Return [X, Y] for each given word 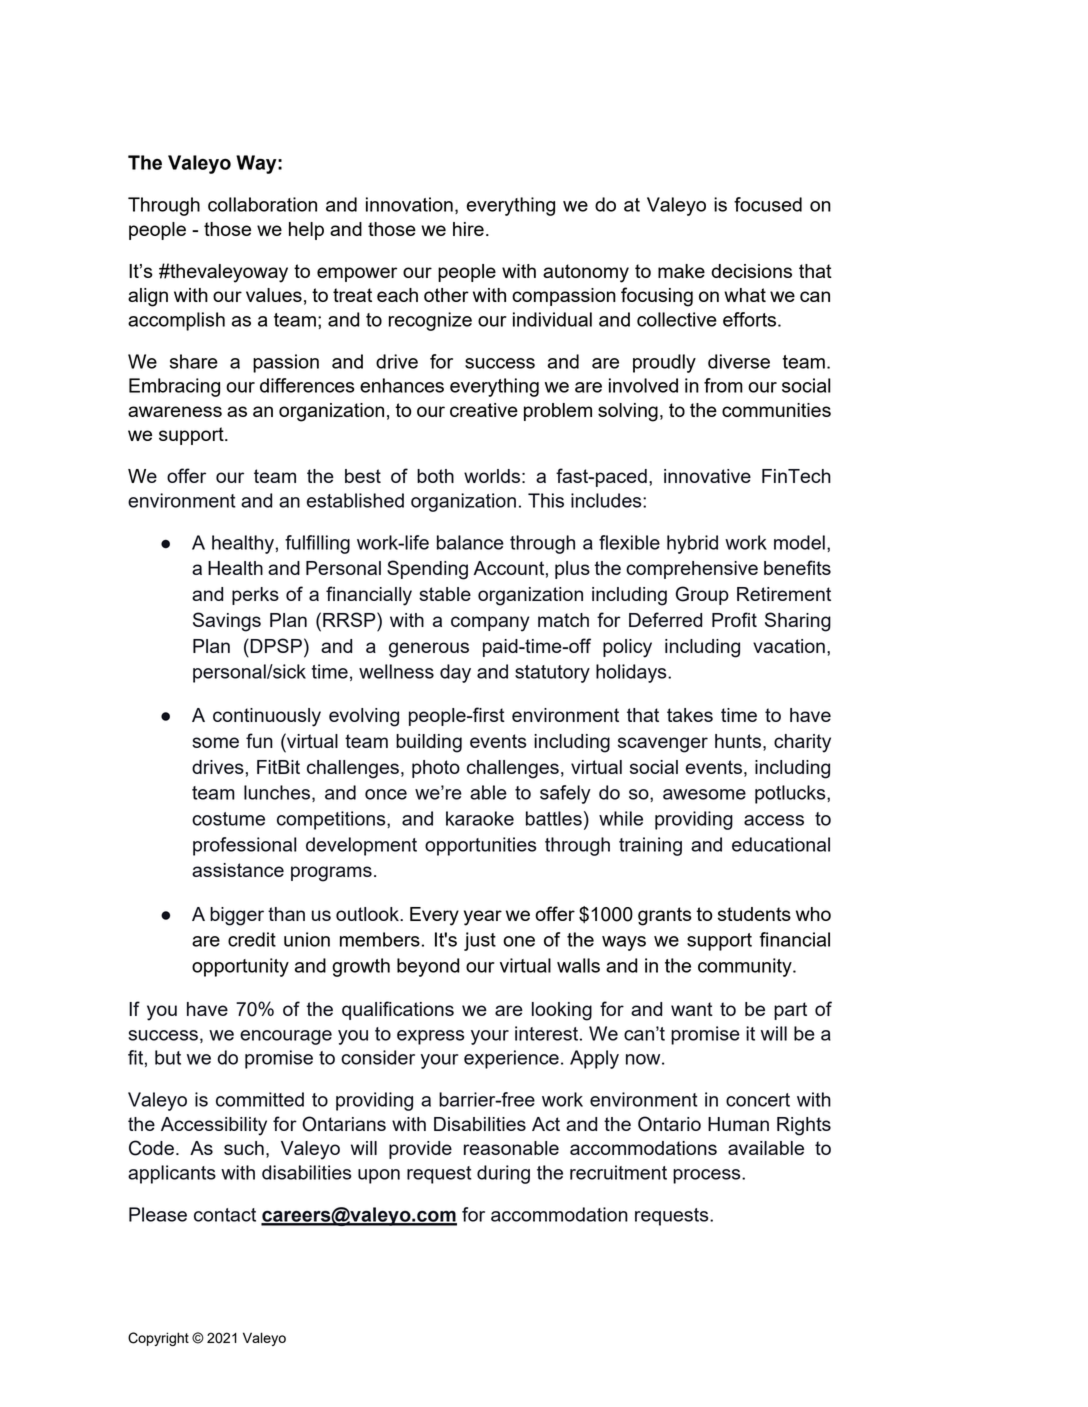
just [480, 941]
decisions [751, 271]
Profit [734, 619]
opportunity [240, 967]
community [746, 967]
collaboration [262, 204]
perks [255, 596]
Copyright [158, 1339]
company [490, 624]
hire [468, 229]
